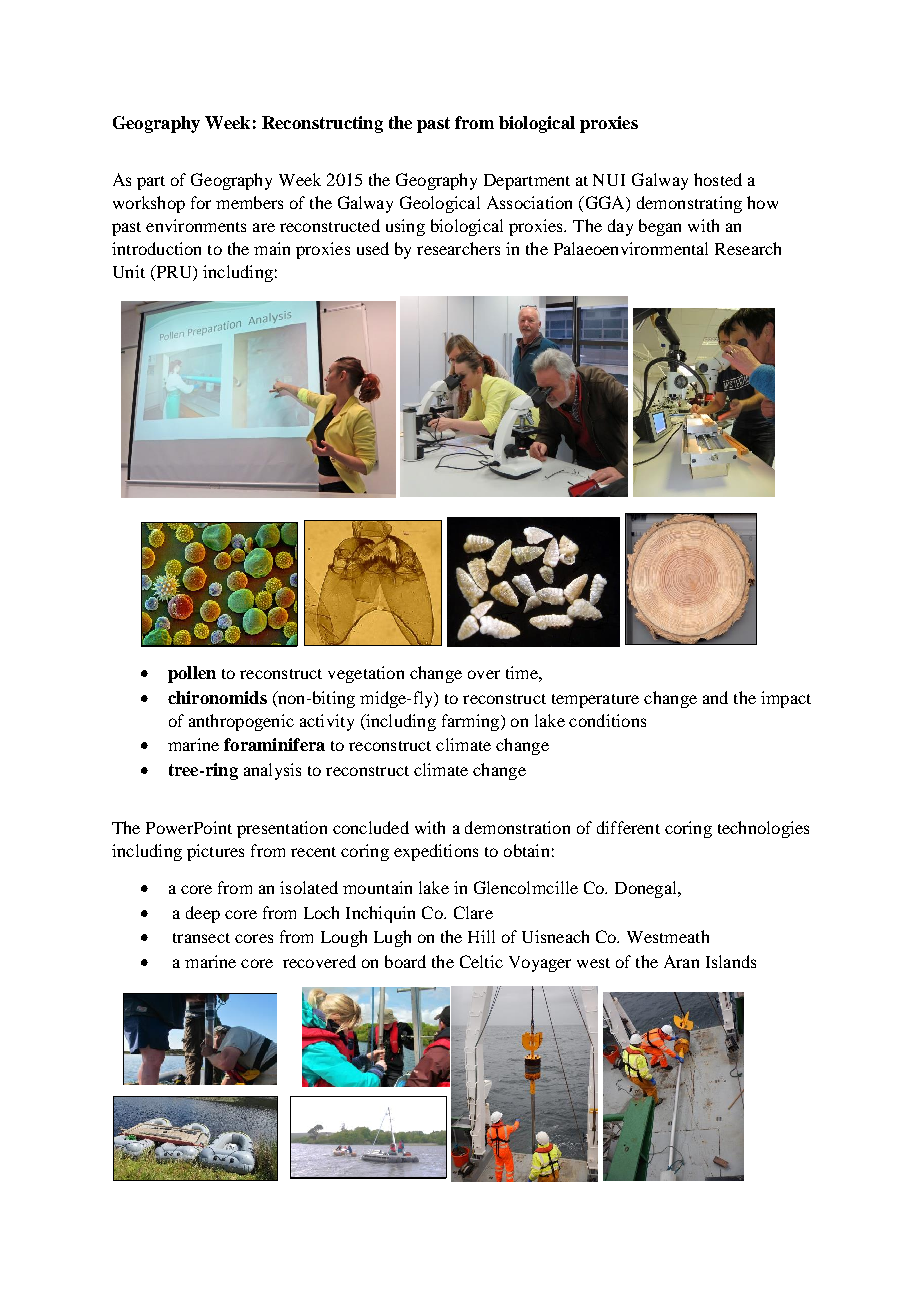 Image resolution: width=924 pixels, height=1308 pixels. What do you see at coordinates (192, 674) in the document?
I see `pollen` at bounding box center [192, 674].
